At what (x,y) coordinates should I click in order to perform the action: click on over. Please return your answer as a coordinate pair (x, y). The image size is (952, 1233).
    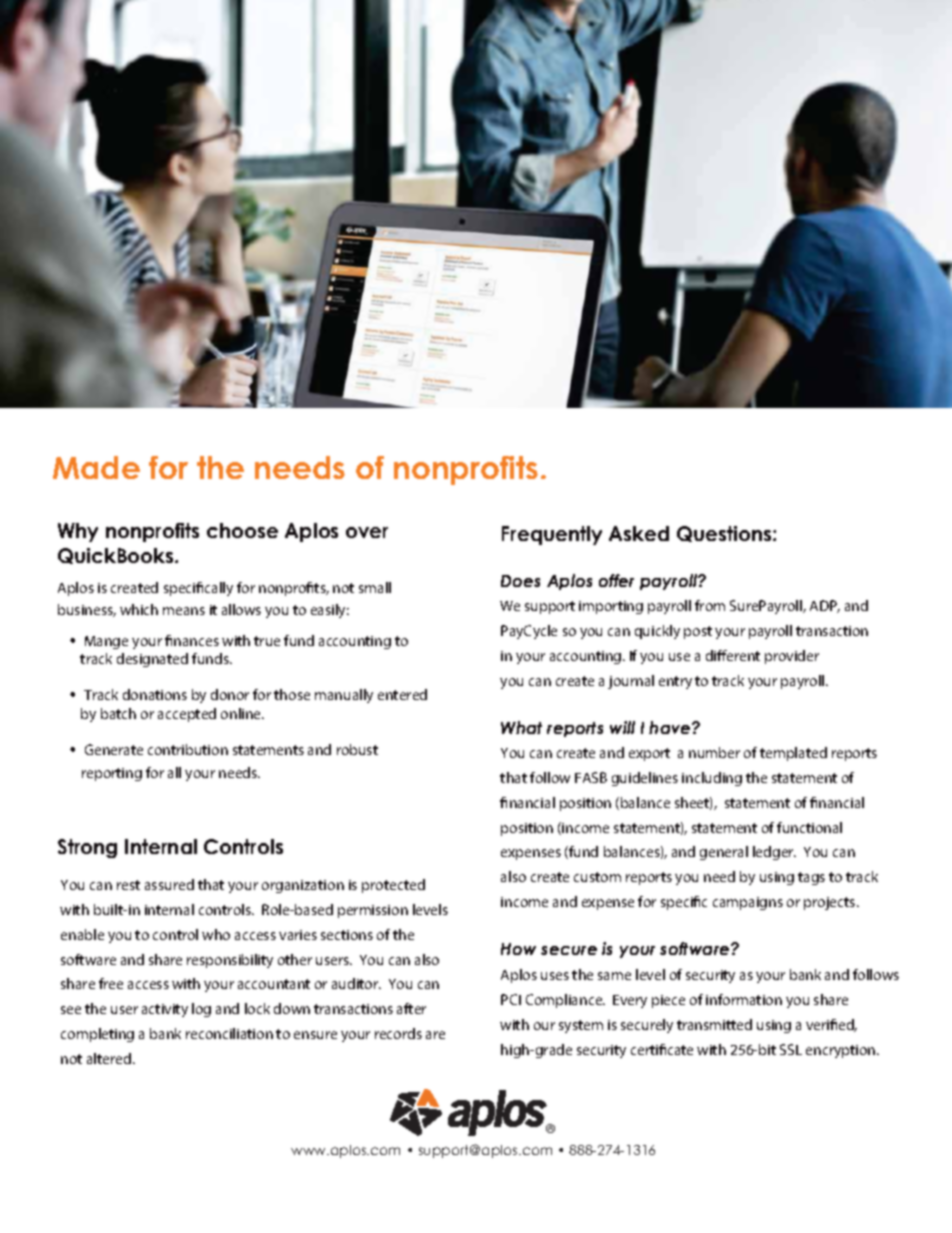
    Looking at the image, I should click on (367, 532).
